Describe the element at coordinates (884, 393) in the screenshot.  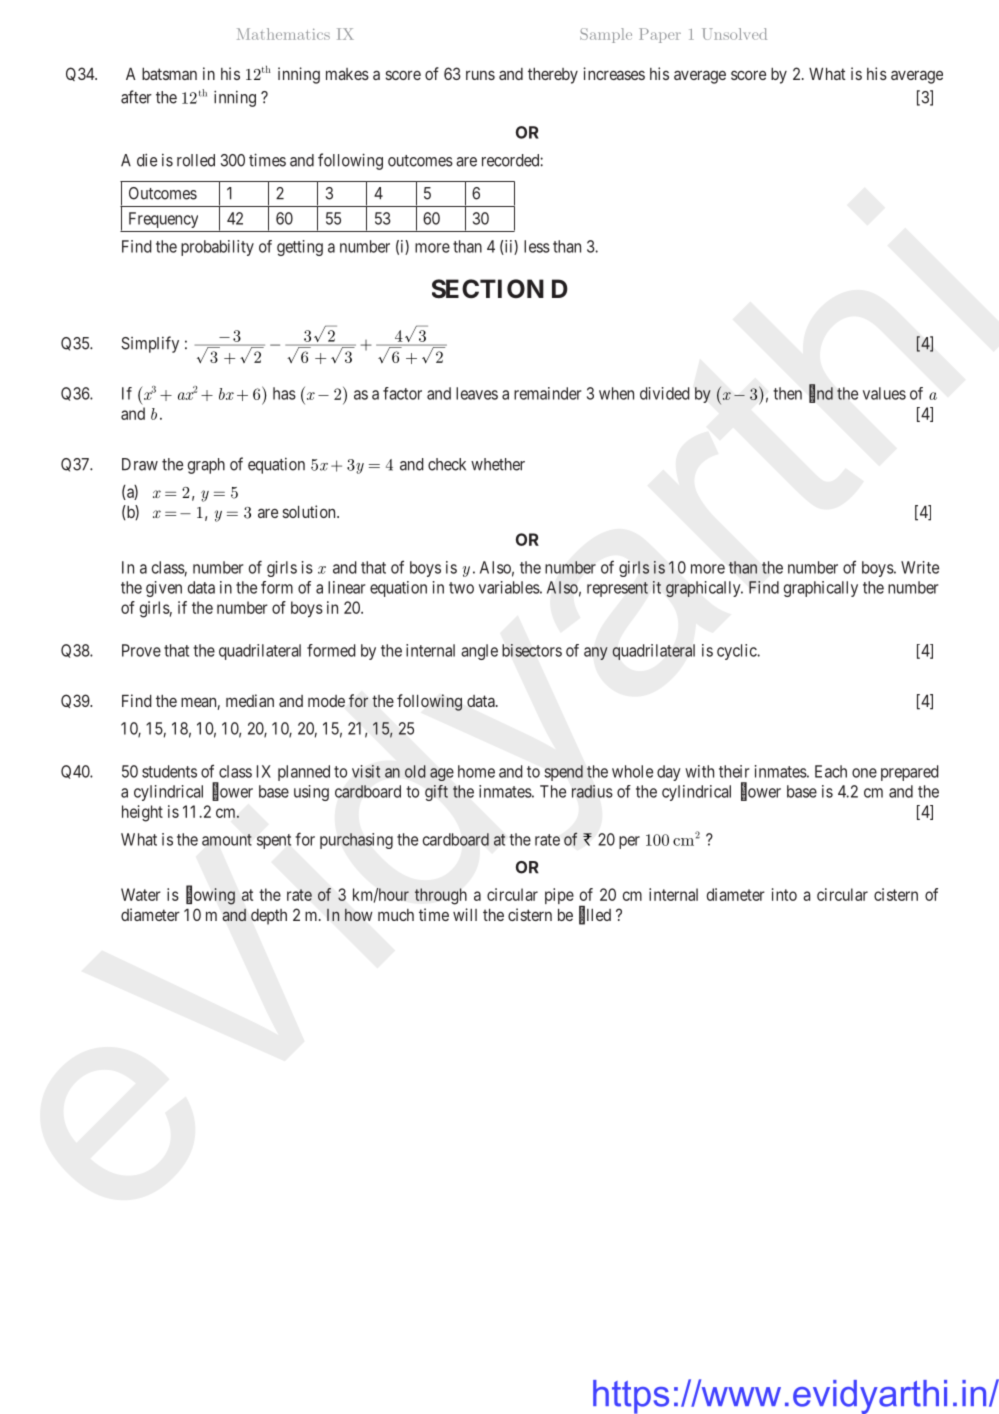
I see `values` at that location.
